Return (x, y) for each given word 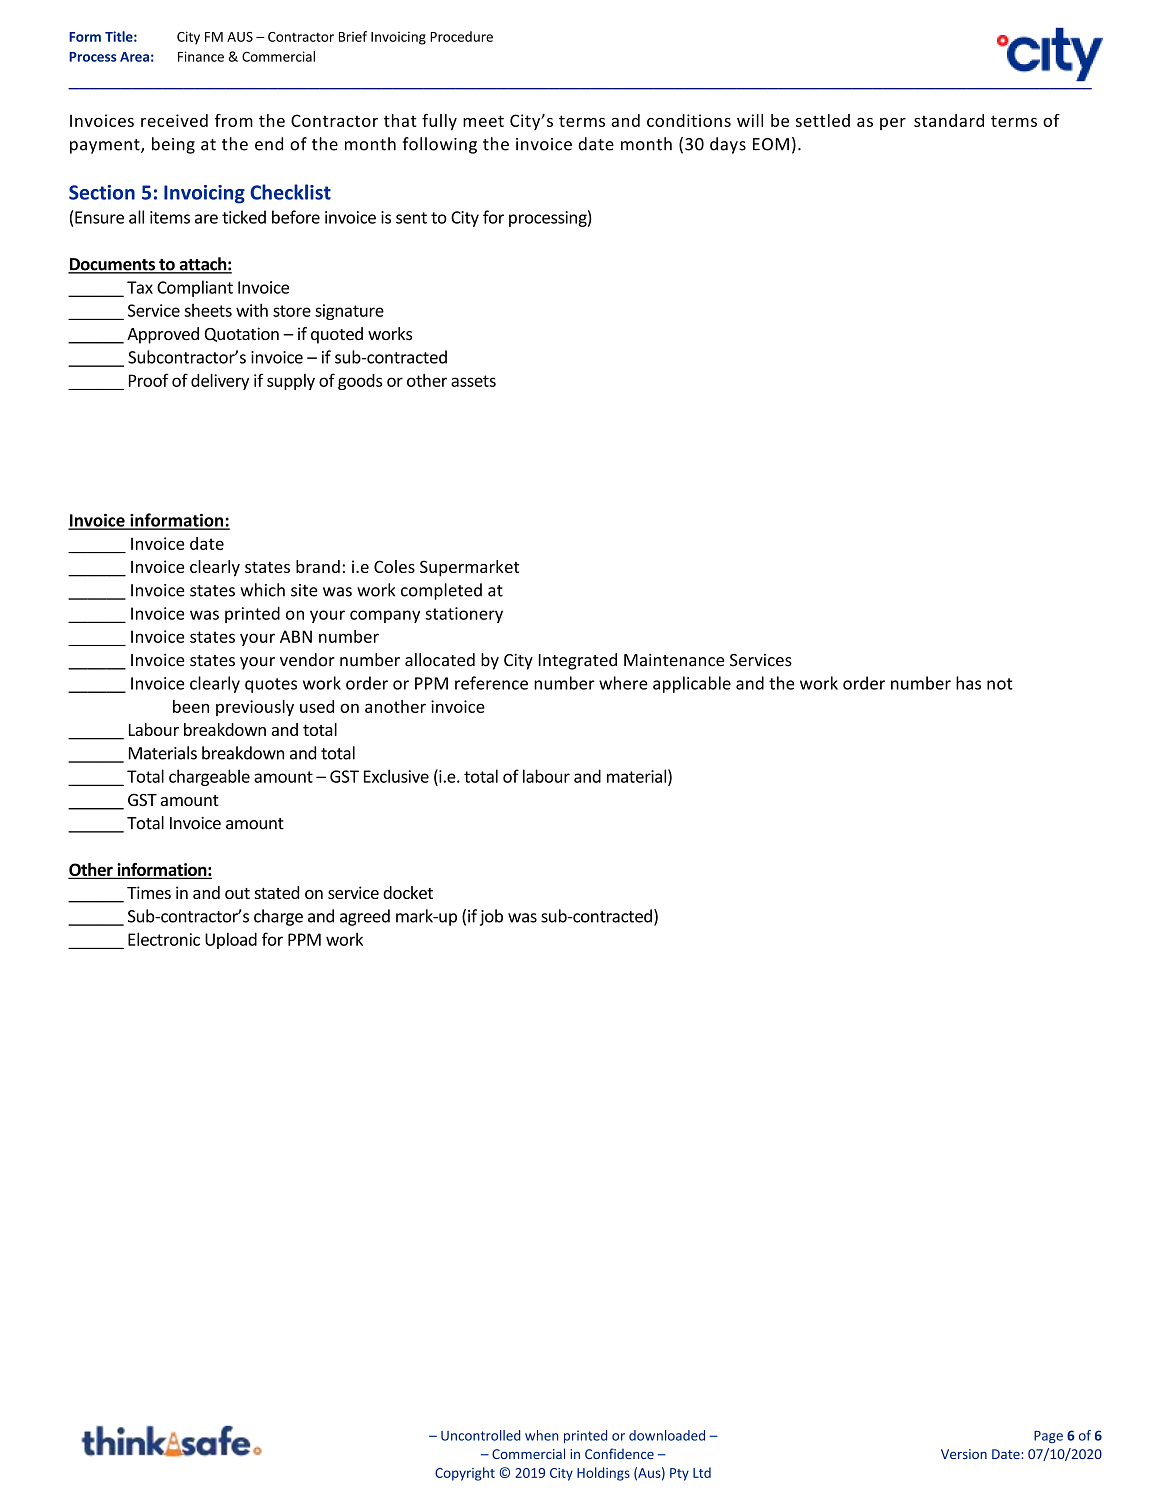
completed (441, 591)
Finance (201, 56)
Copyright (465, 1474)
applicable (692, 684)
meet (483, 121)
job (491, 917)
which (262, 590)
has (968, 683)
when (542, 1435)
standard (949, 120)
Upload (231, 940)
